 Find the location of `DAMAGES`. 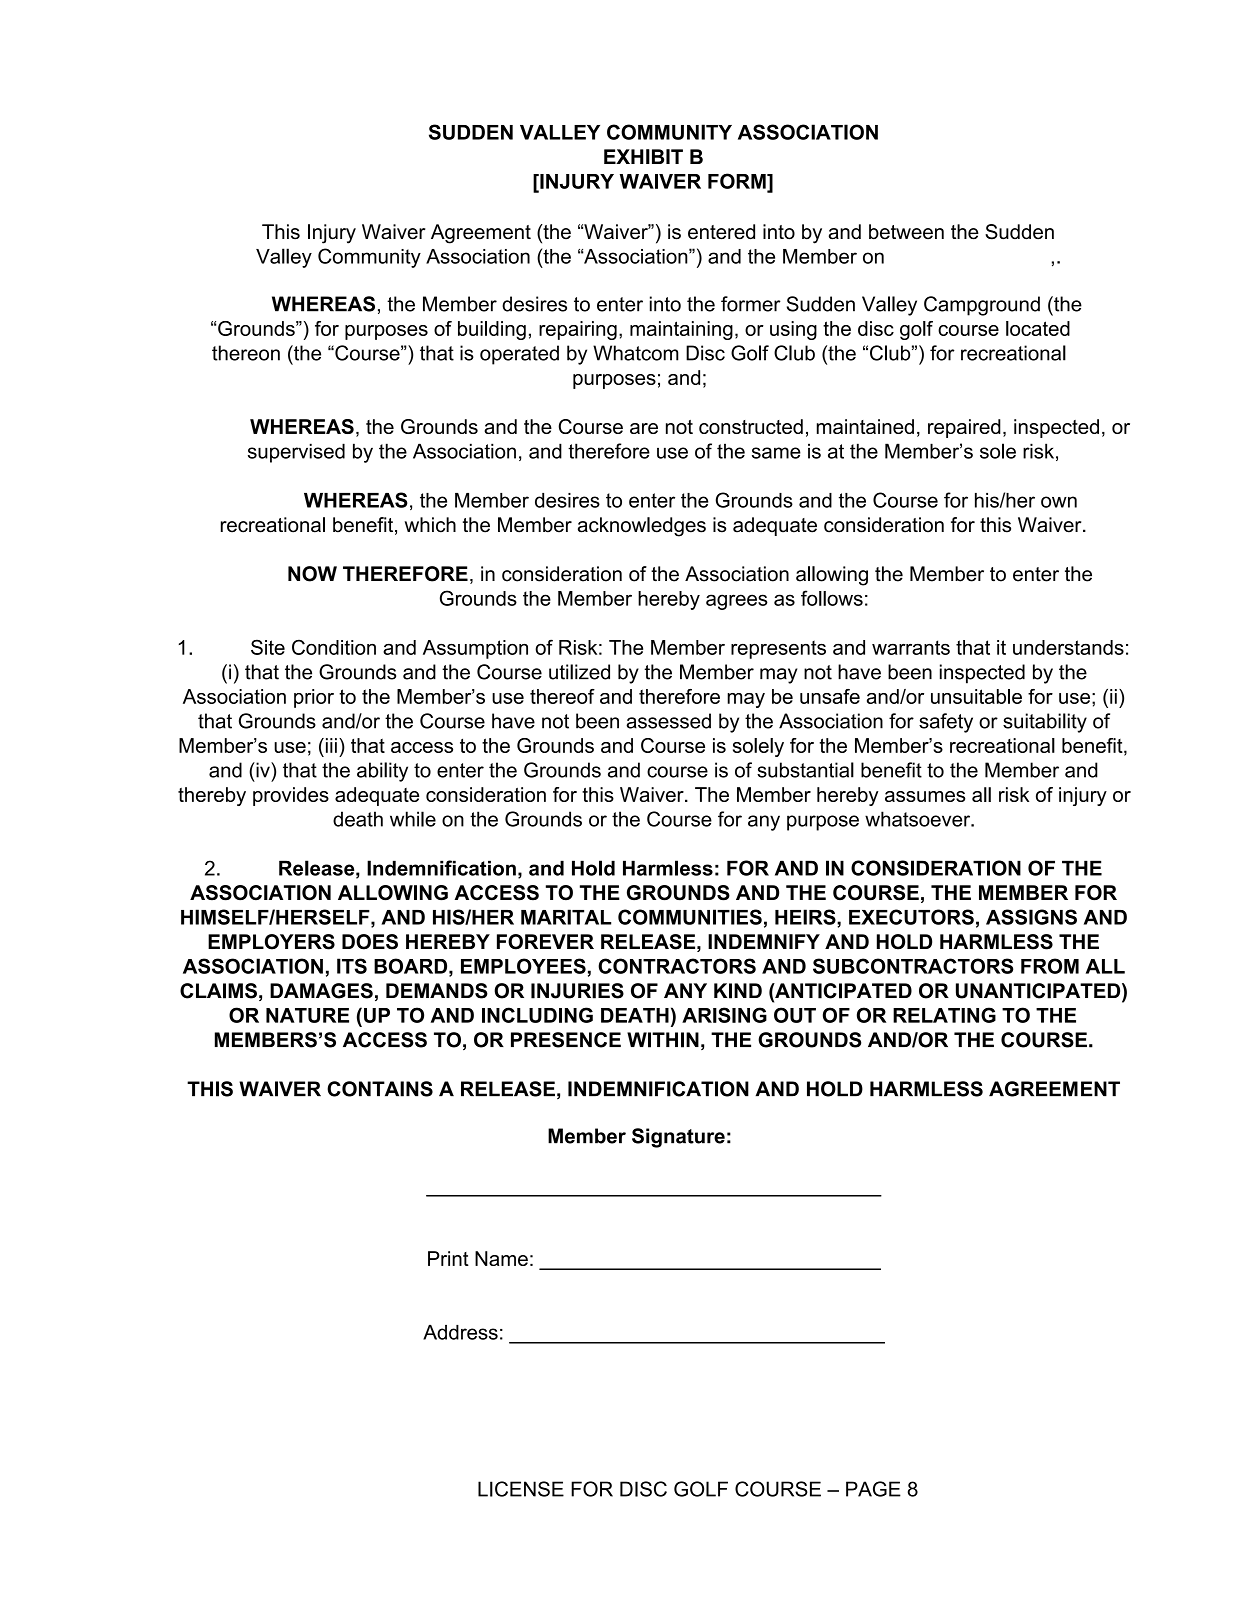

DAMAGES is located at coordinates (321, 991).
